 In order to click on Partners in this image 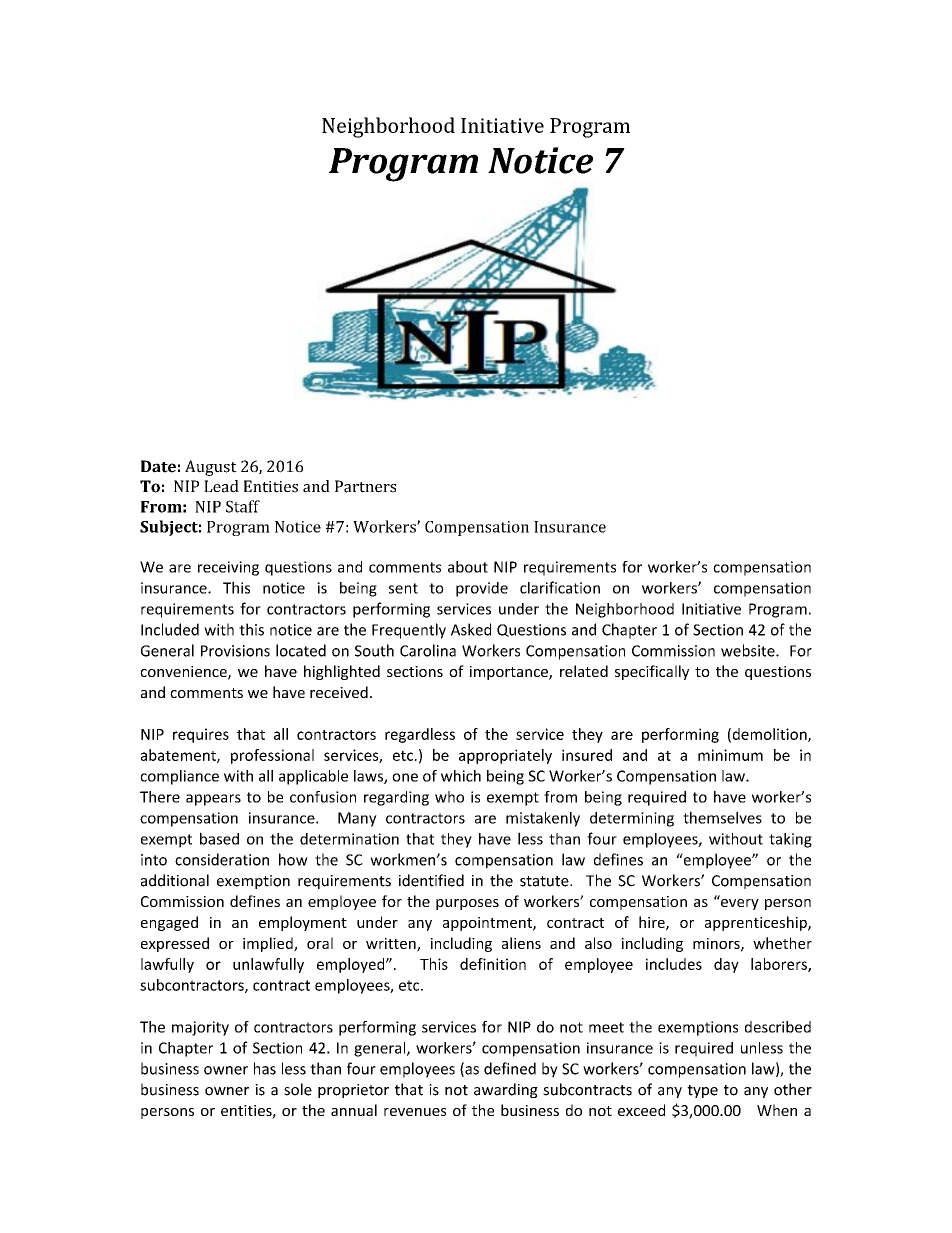, I will do `click(365, 486)`.
